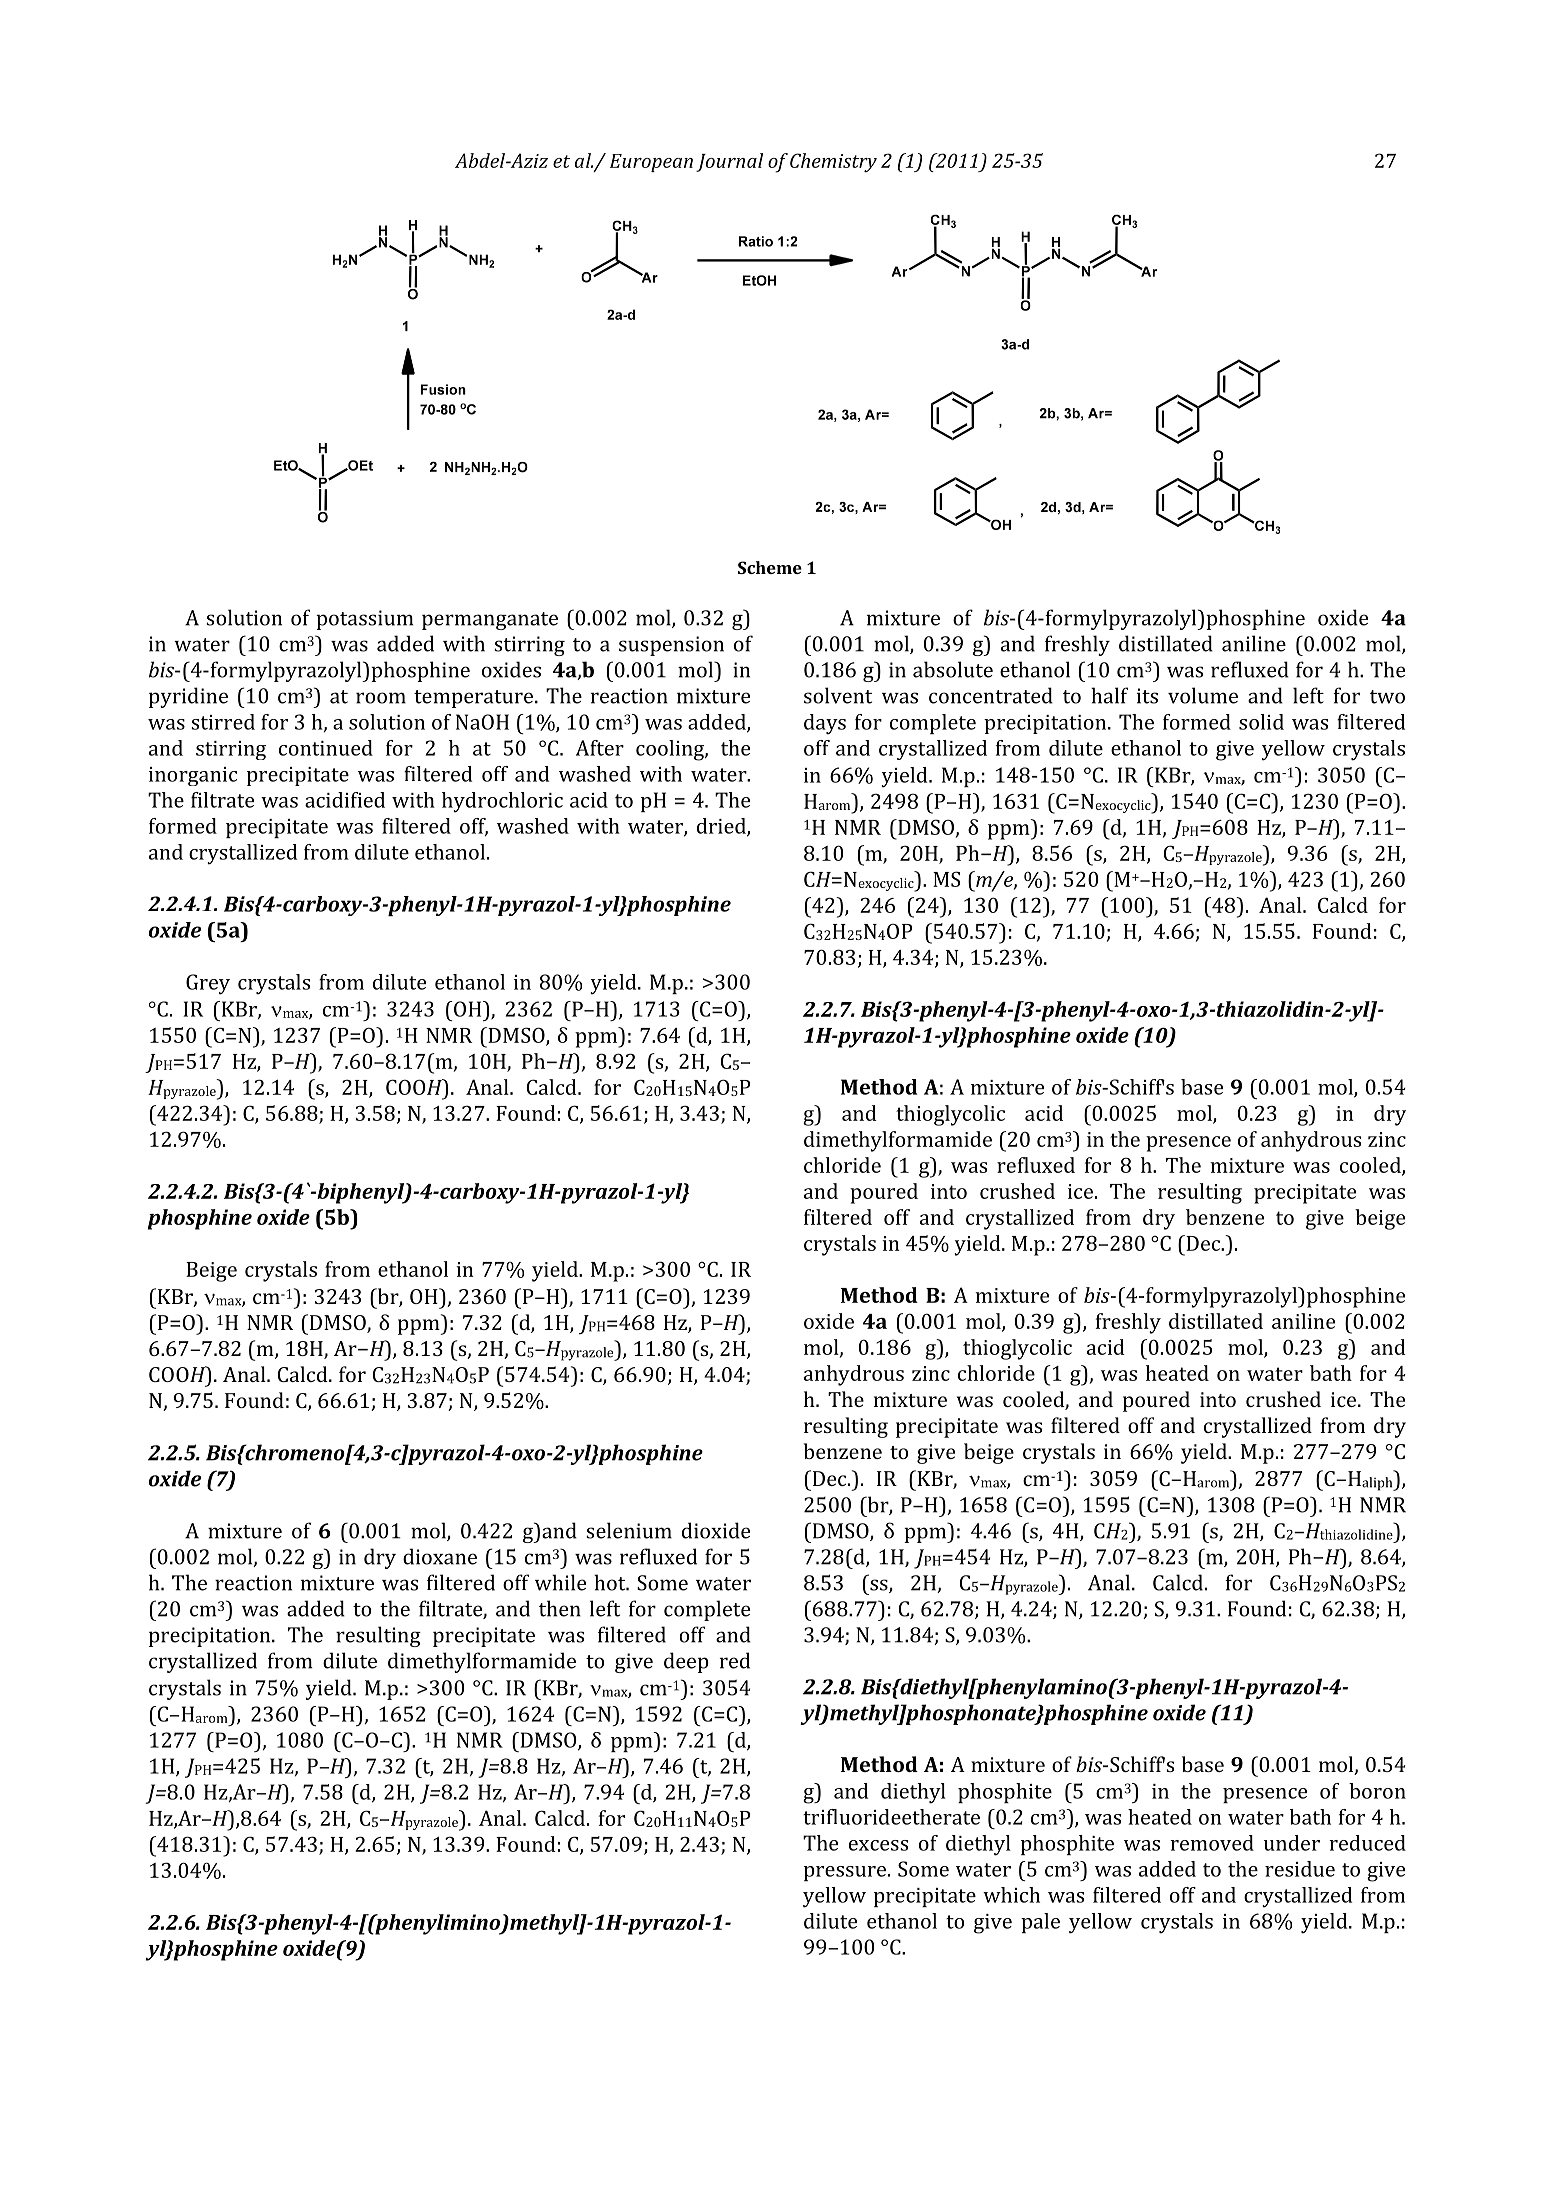 The height and width of the page is (2198, 1554). I want to click on Chemistry, so click(833, 163).
